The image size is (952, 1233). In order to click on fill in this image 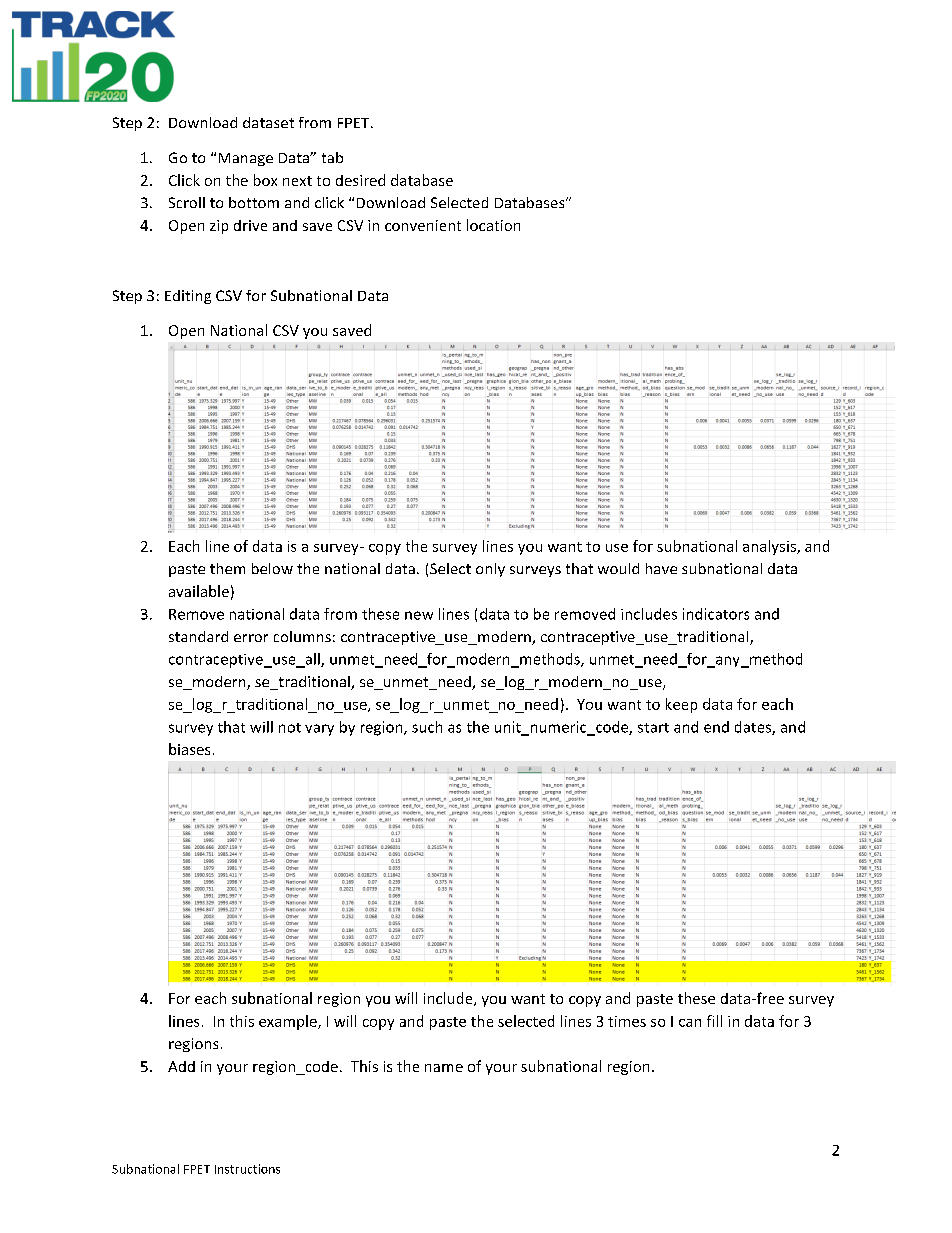, I will do `click(714, 1021)`.
